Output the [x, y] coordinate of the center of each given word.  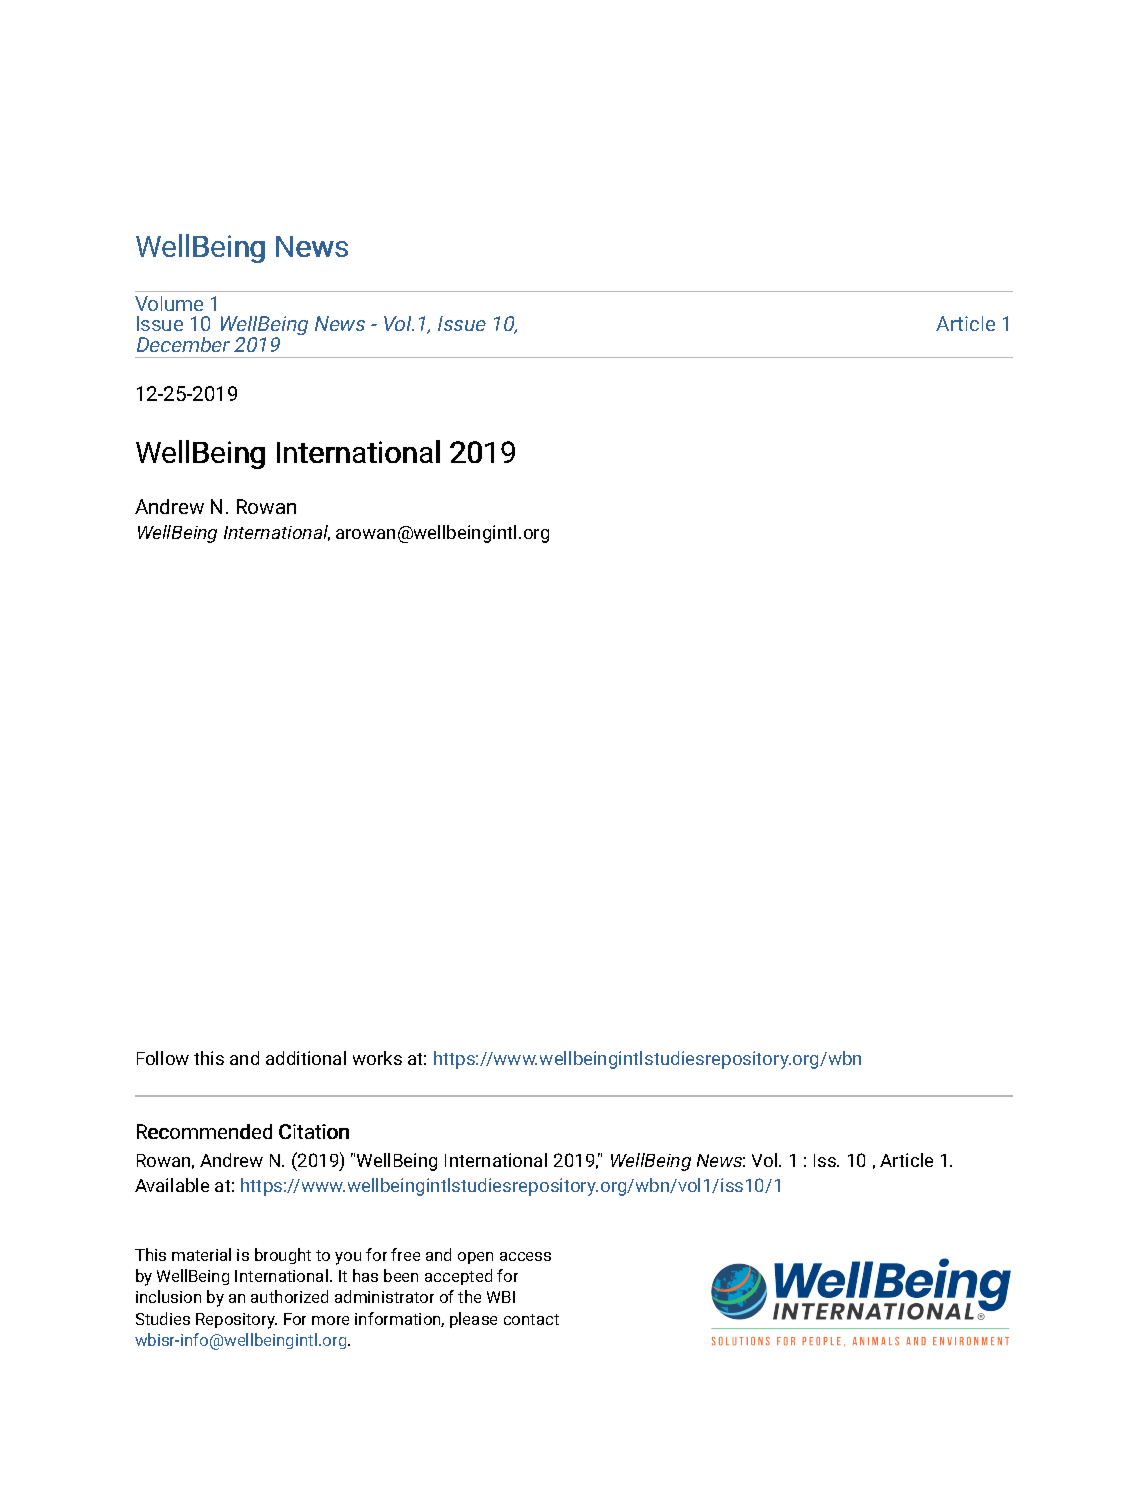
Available [172, 1185]
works [377, 1058]
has [365, 1275]
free [405, 1254]
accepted [458, 1277]
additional [306, 1058]
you [348, 1258]
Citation [314, 1131]
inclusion [168, 1296]
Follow [163, 1058]
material [201, 1254]
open [475, 1258]
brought [283, 1256]
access [525, 1256]
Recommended [204, 1131]
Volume [169, 303]
